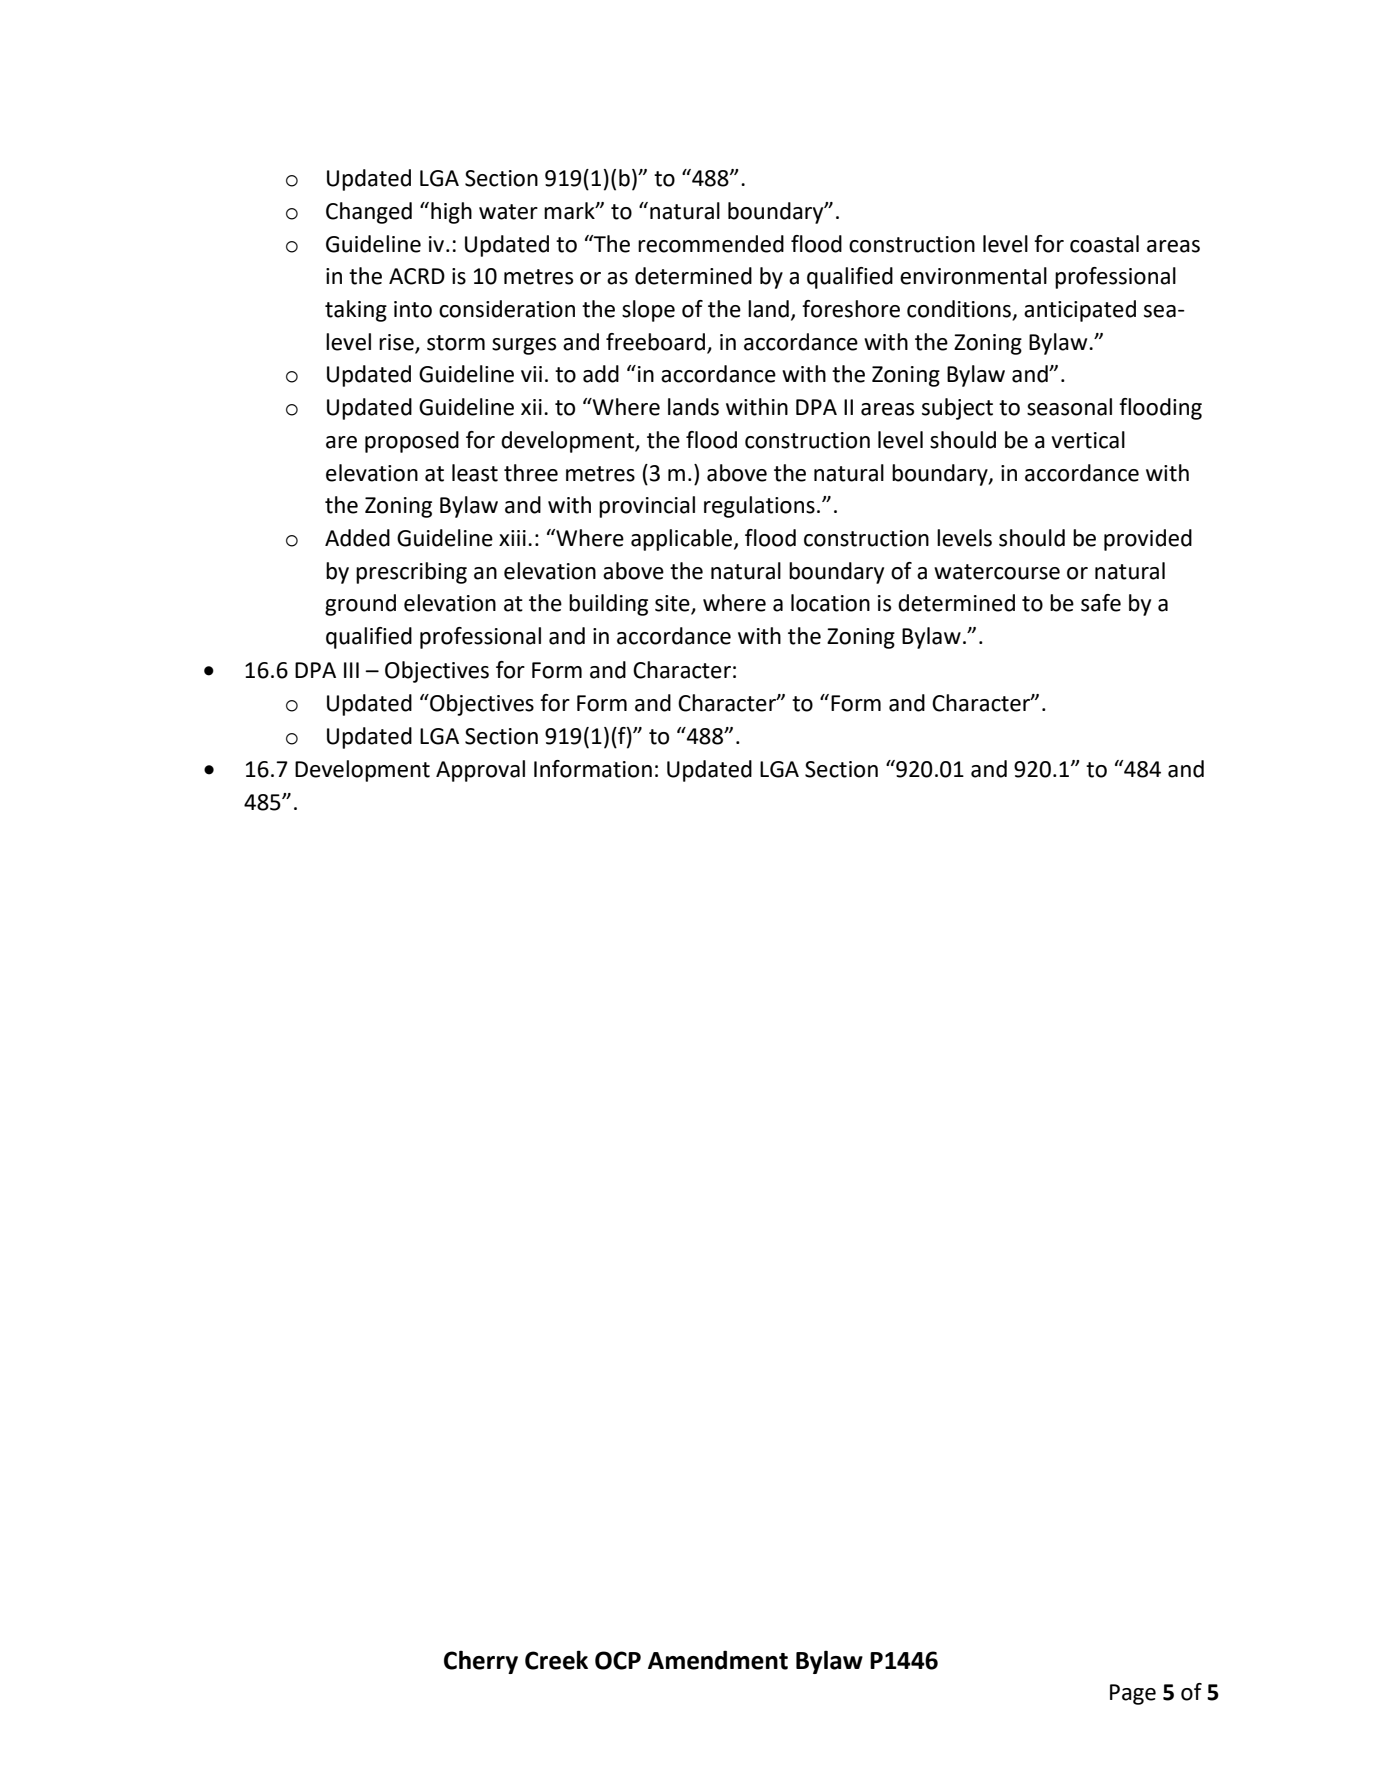 The image size is (1382, 1788). What do you see at coordinates (1104, 244) in the screenshot?
I see `coastal` at bounding box center [1104, 244].
